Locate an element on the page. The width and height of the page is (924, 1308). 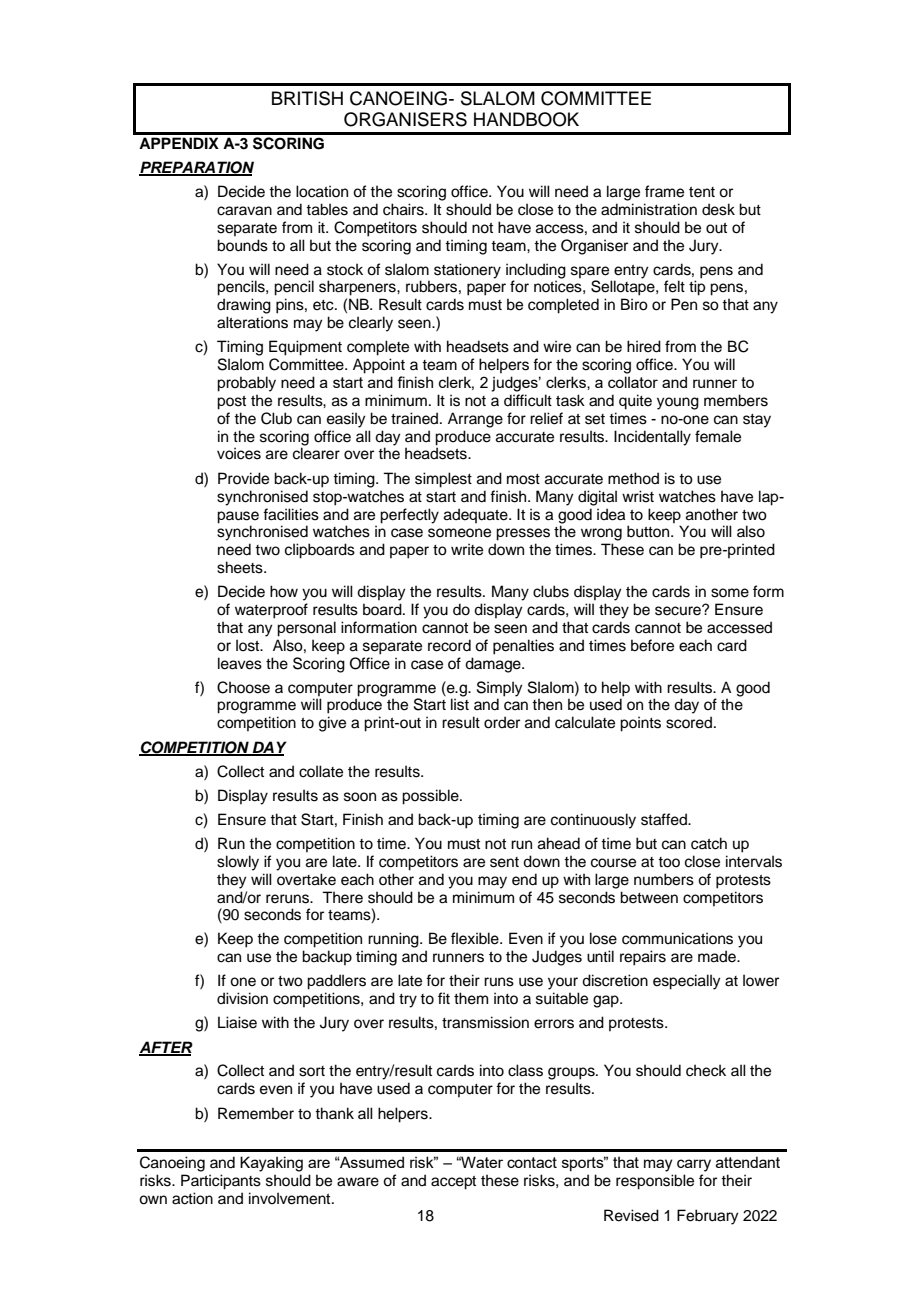
PREPARATION is located at coordinates (196, 168).
